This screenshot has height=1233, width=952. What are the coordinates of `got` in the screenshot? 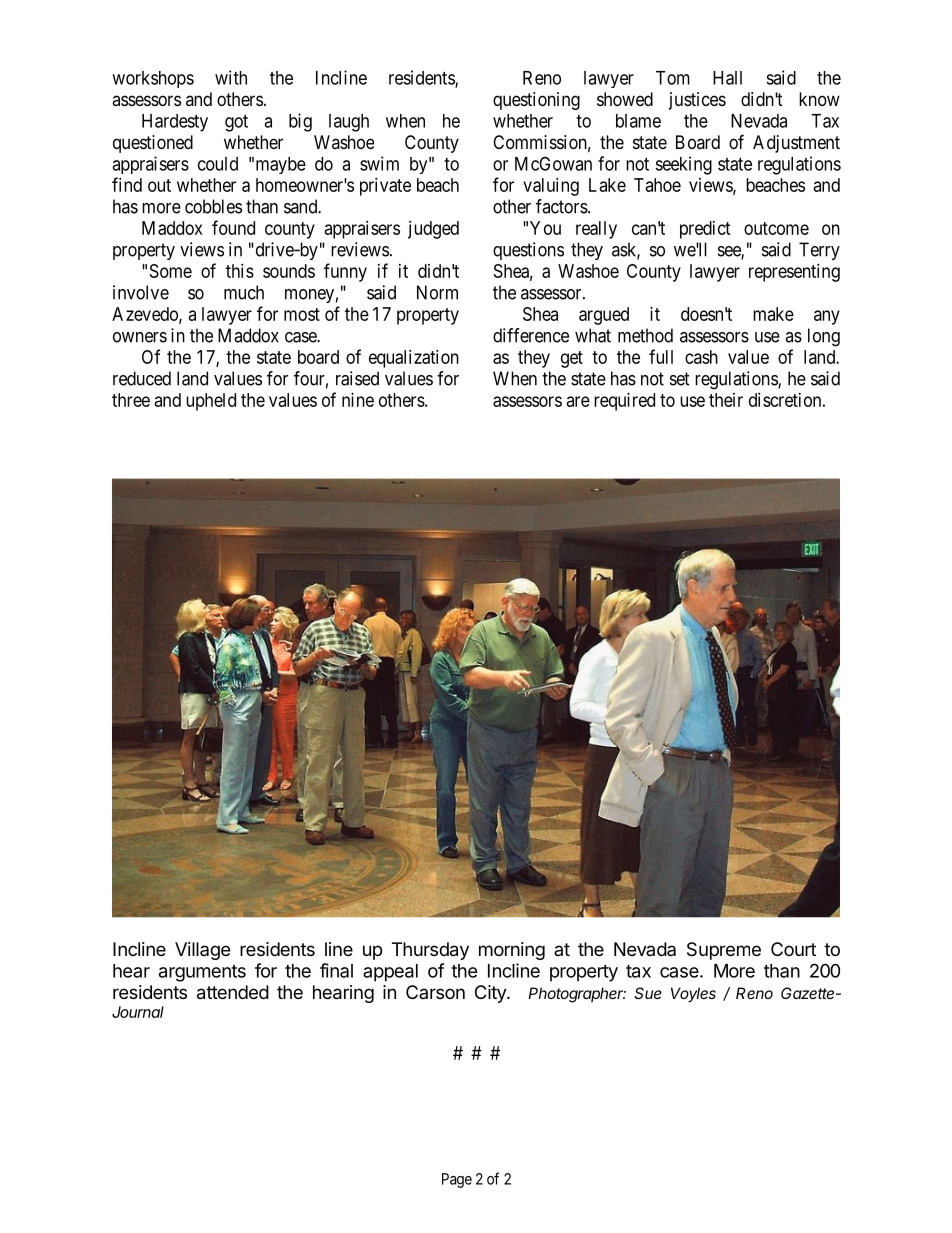 It's located at (236, 123).
